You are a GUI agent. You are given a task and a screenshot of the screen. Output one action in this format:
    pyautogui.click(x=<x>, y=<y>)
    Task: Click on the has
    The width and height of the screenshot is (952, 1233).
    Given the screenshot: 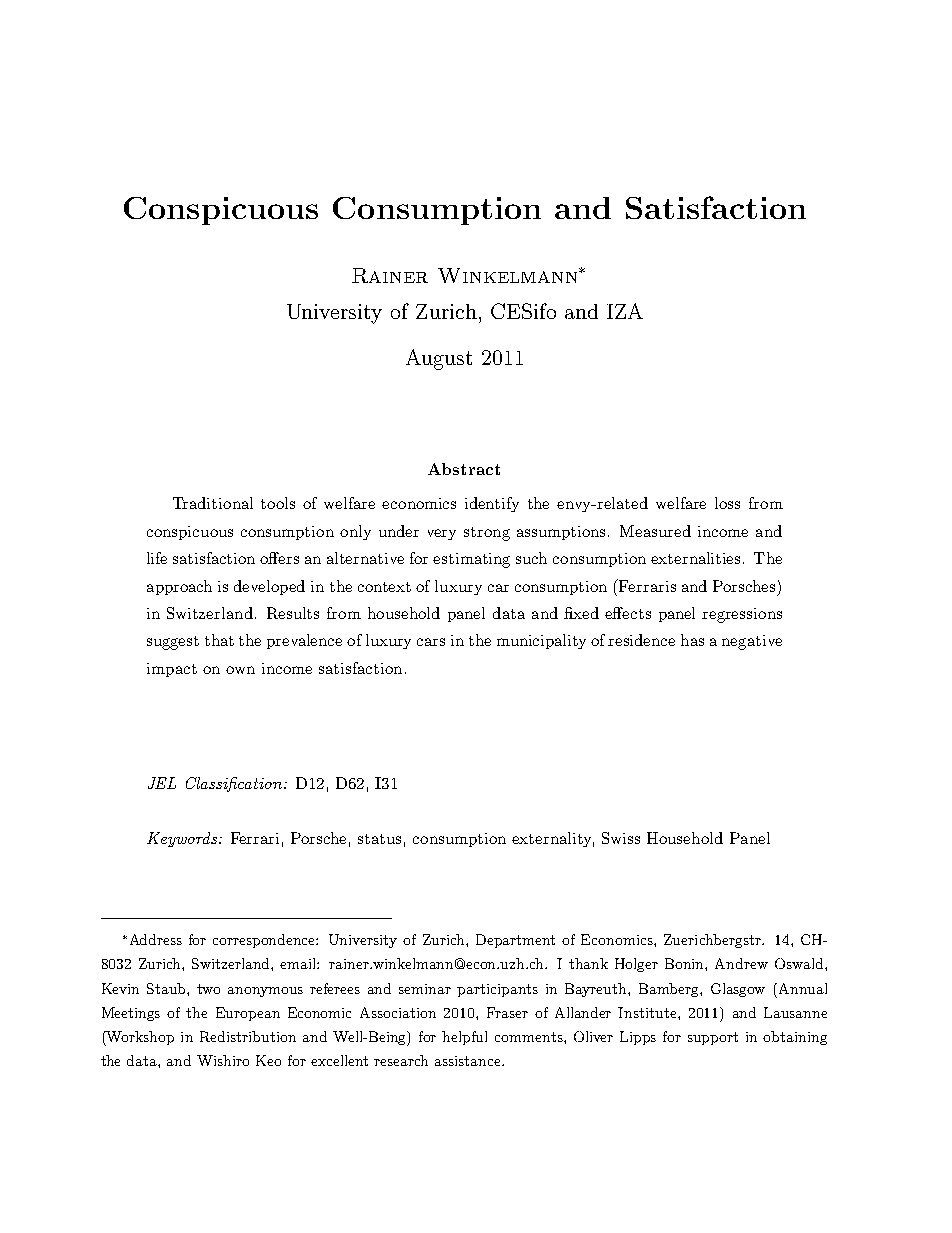 What is the action you would take?
    pyautogui.click(x=692, y=640)
